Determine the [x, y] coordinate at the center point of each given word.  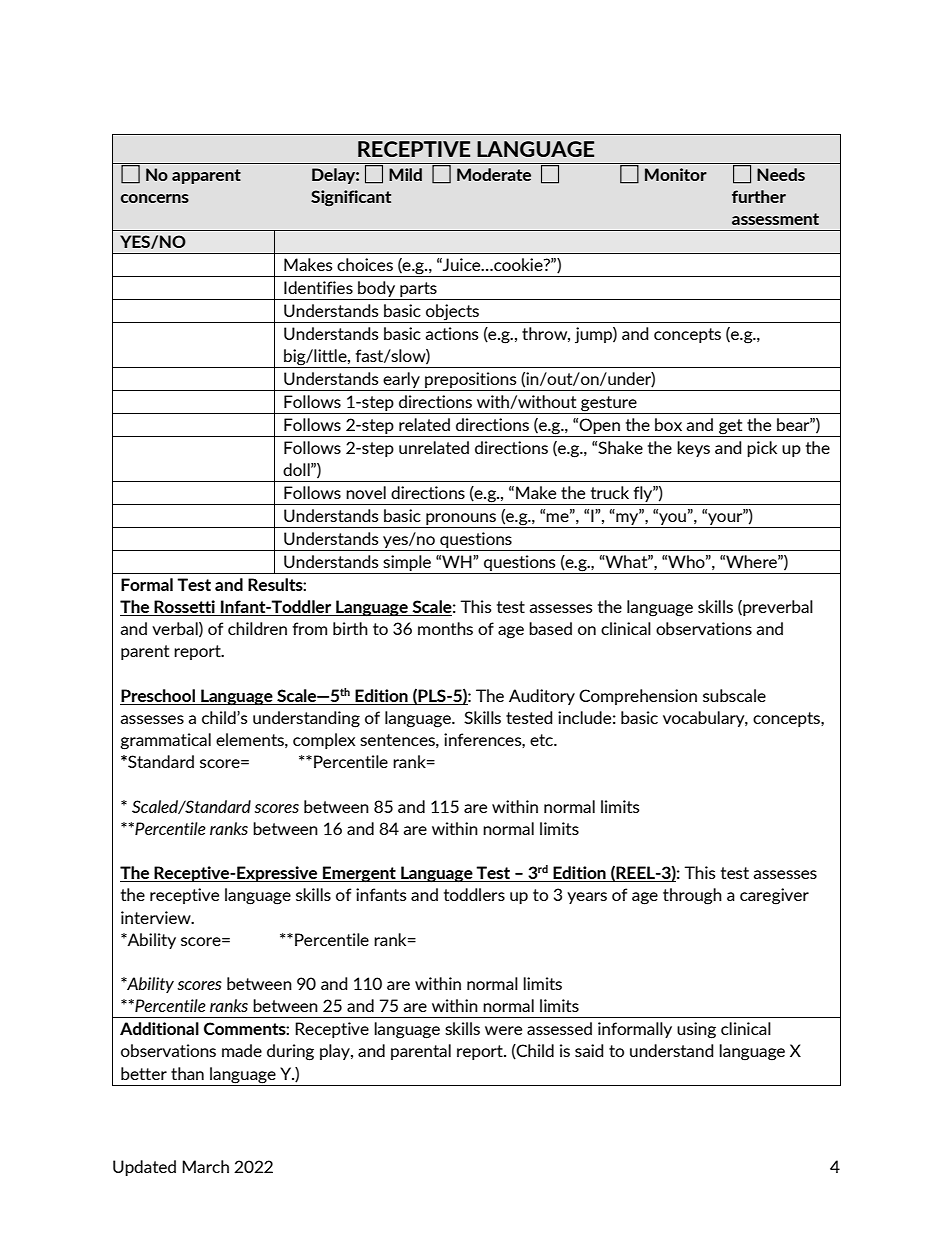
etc [543, 740]
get [731, 428]
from [309, 628]
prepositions [471, 380]
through [692, 896]
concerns [155, 198]
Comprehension [638, 697]
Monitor [676, 174]
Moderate [494, 174]
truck [610, 492]
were [503, 1030]
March [205, 1166]
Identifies [318, 287]
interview [157, 917]
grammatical [166, 741]
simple [407, 563]
